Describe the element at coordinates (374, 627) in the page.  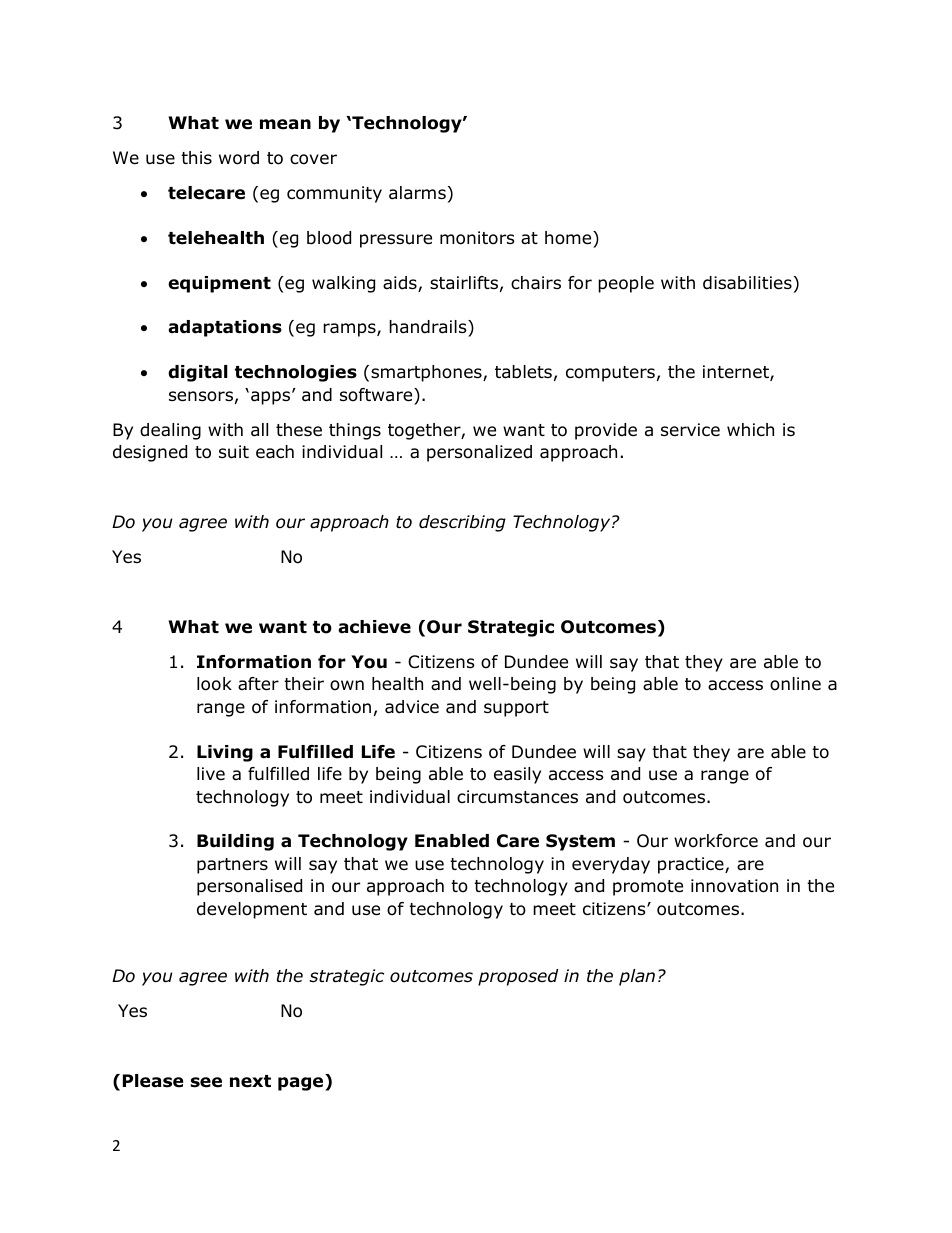
I see `achieve` at that location.
